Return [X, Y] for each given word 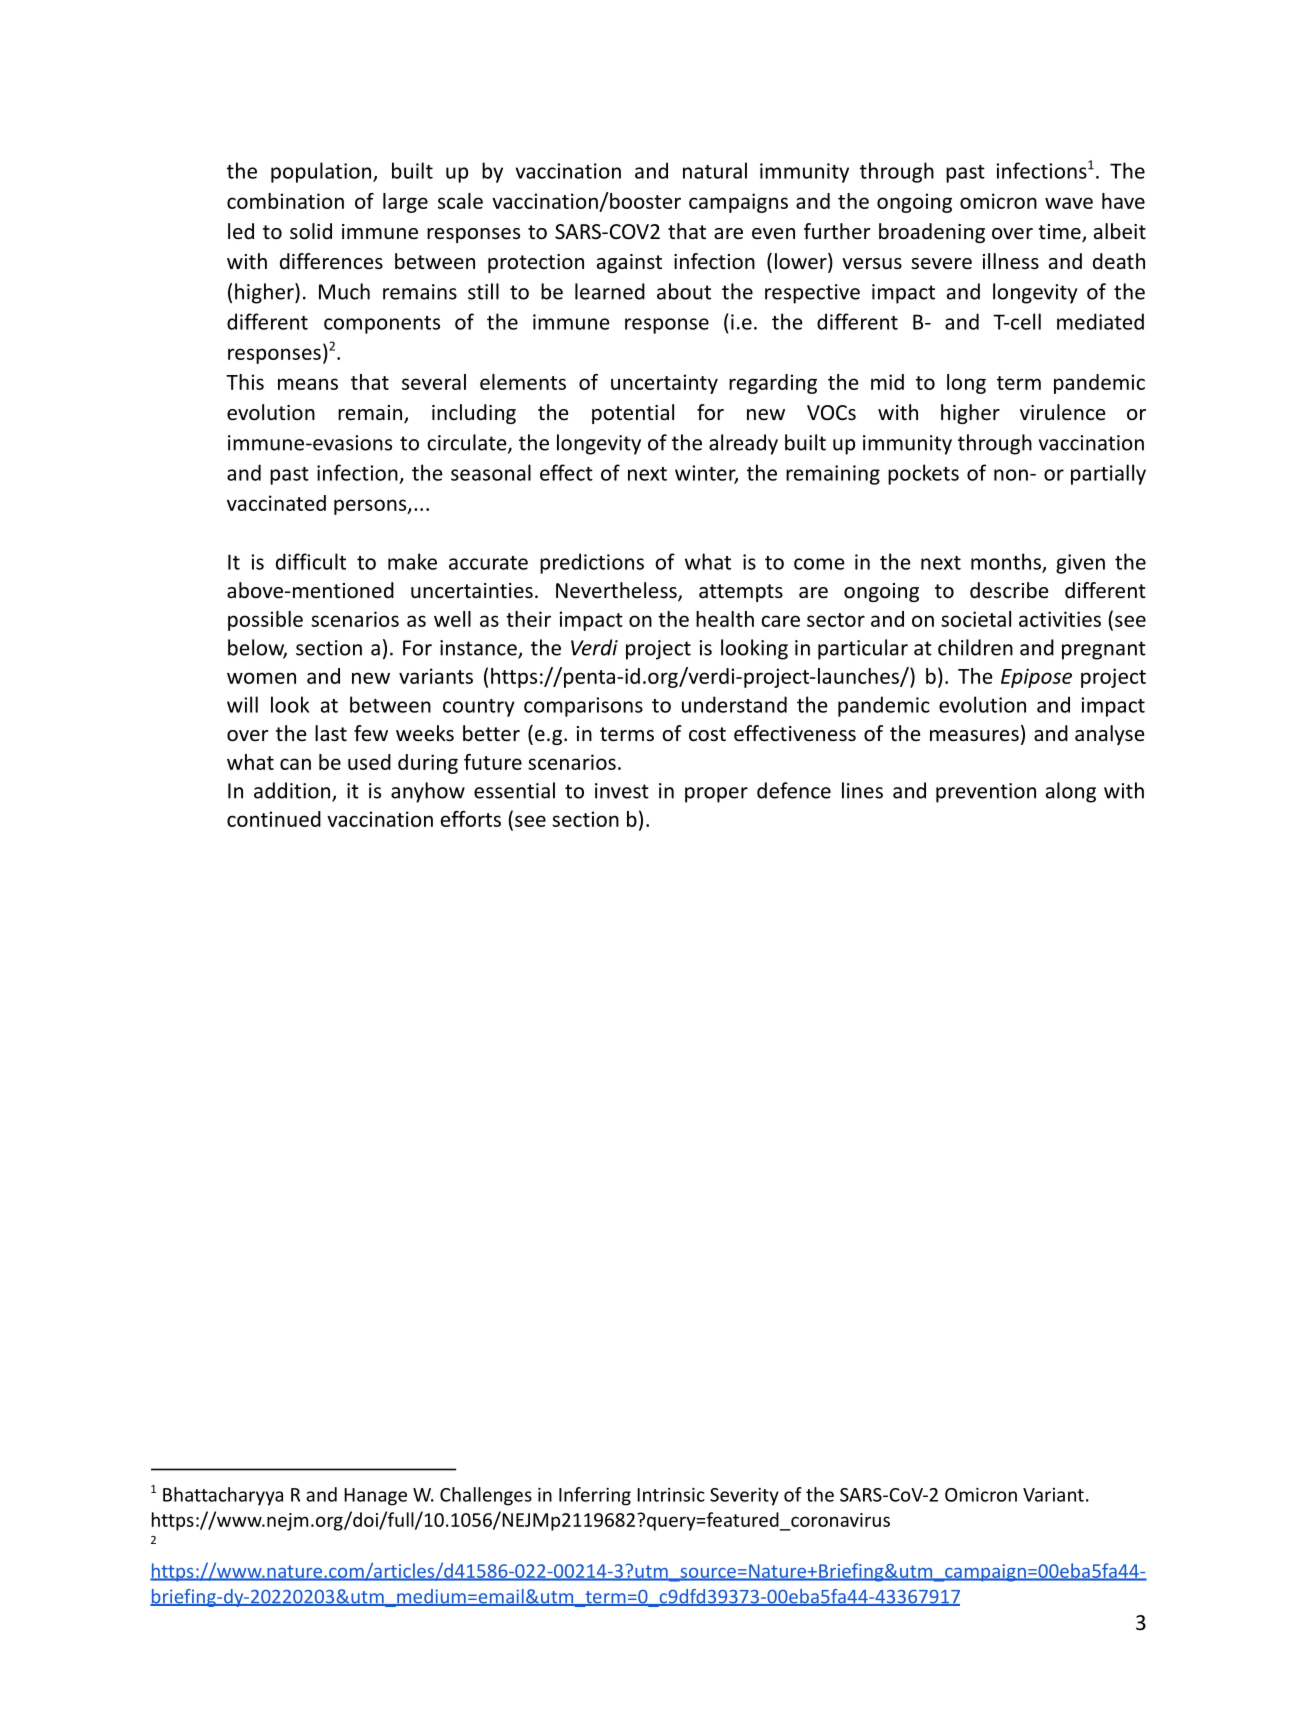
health [725, 619]
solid [311, 231]
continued [274, 819]
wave [1069, 203]
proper [716, 795]
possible [265, 621]
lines [862, 790]
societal [976, 619]
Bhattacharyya [223, 1496]
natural [715, 170]
